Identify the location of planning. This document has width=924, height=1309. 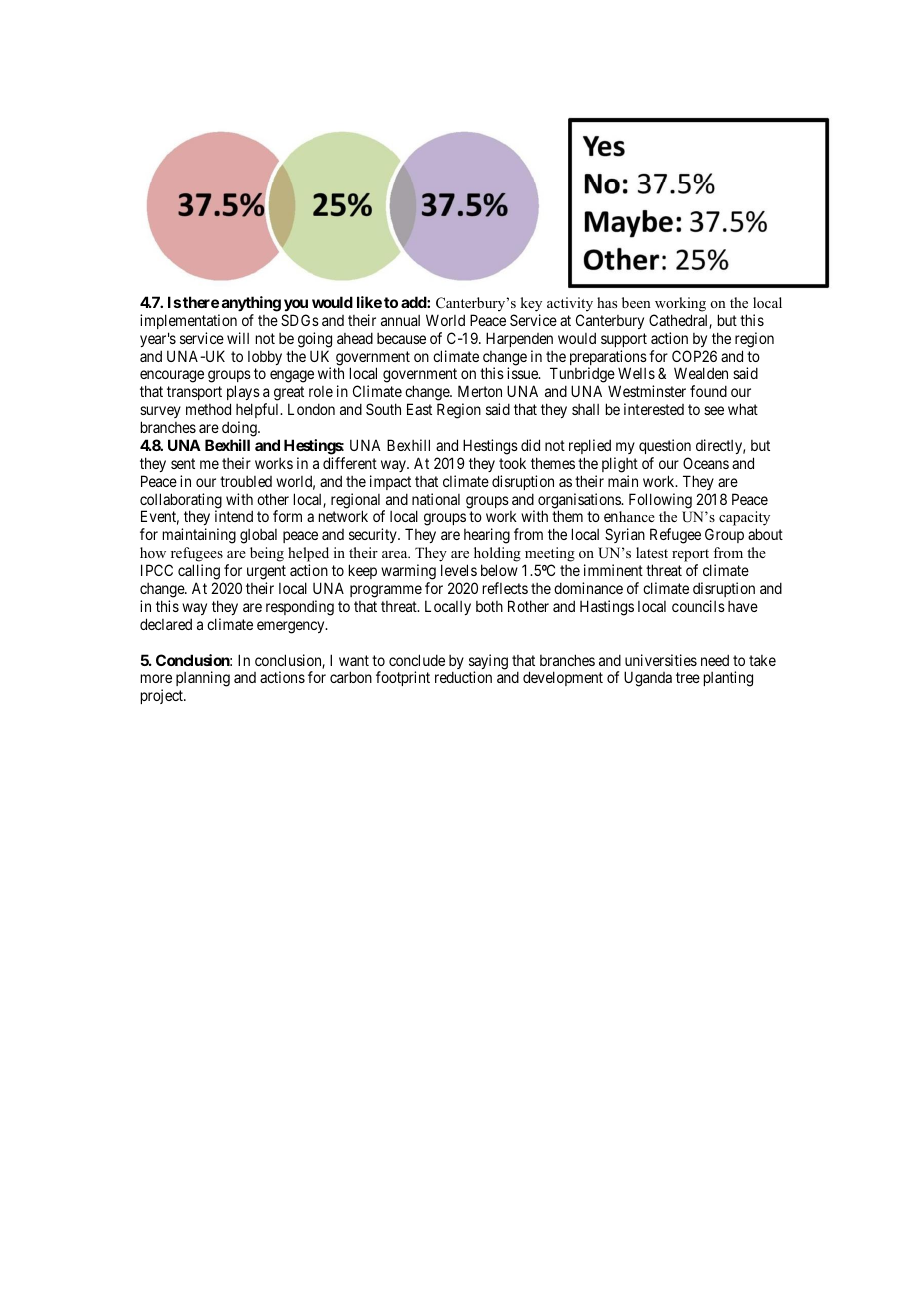
(203, 679).
